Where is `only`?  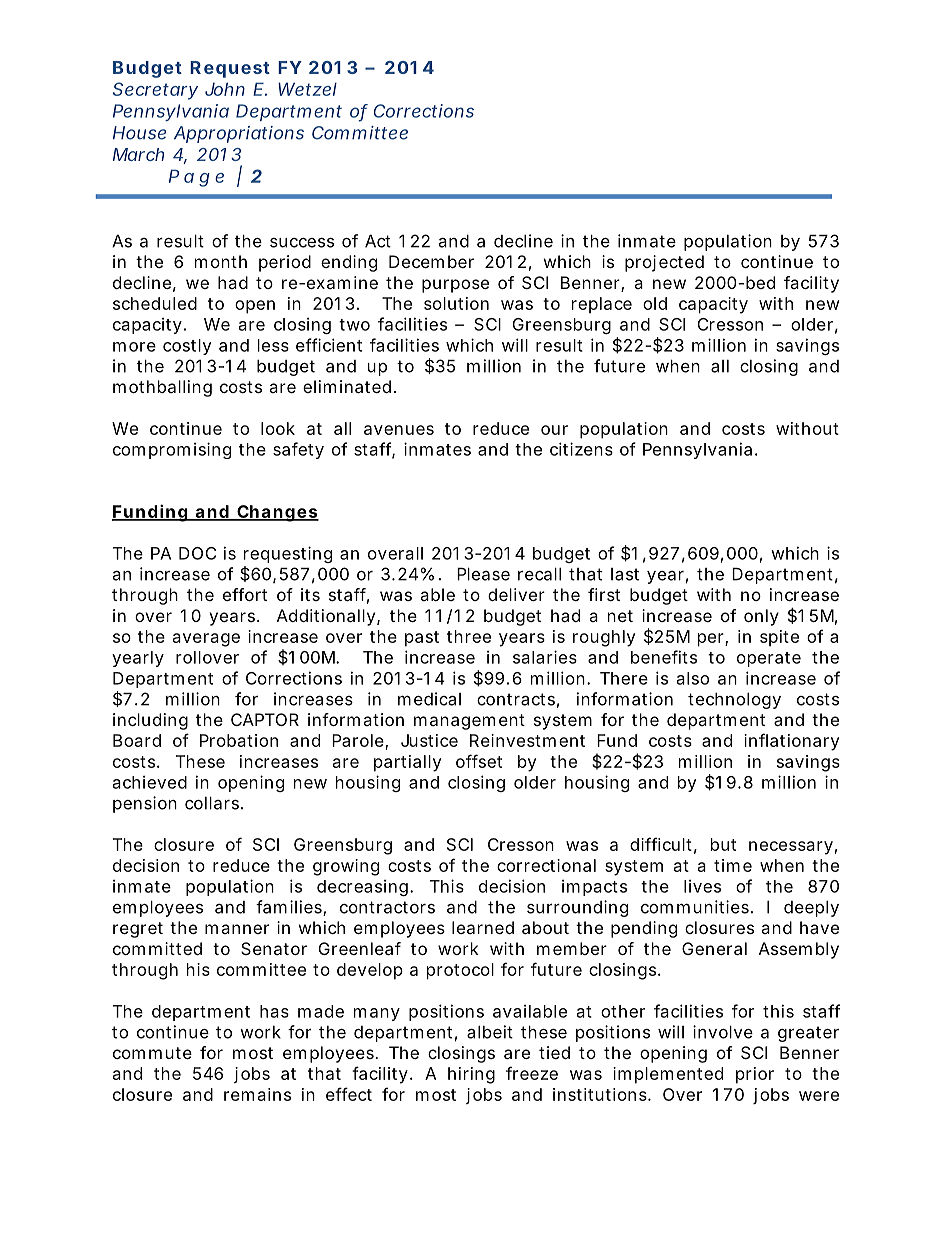
only is located at coordinates (761, 617).
